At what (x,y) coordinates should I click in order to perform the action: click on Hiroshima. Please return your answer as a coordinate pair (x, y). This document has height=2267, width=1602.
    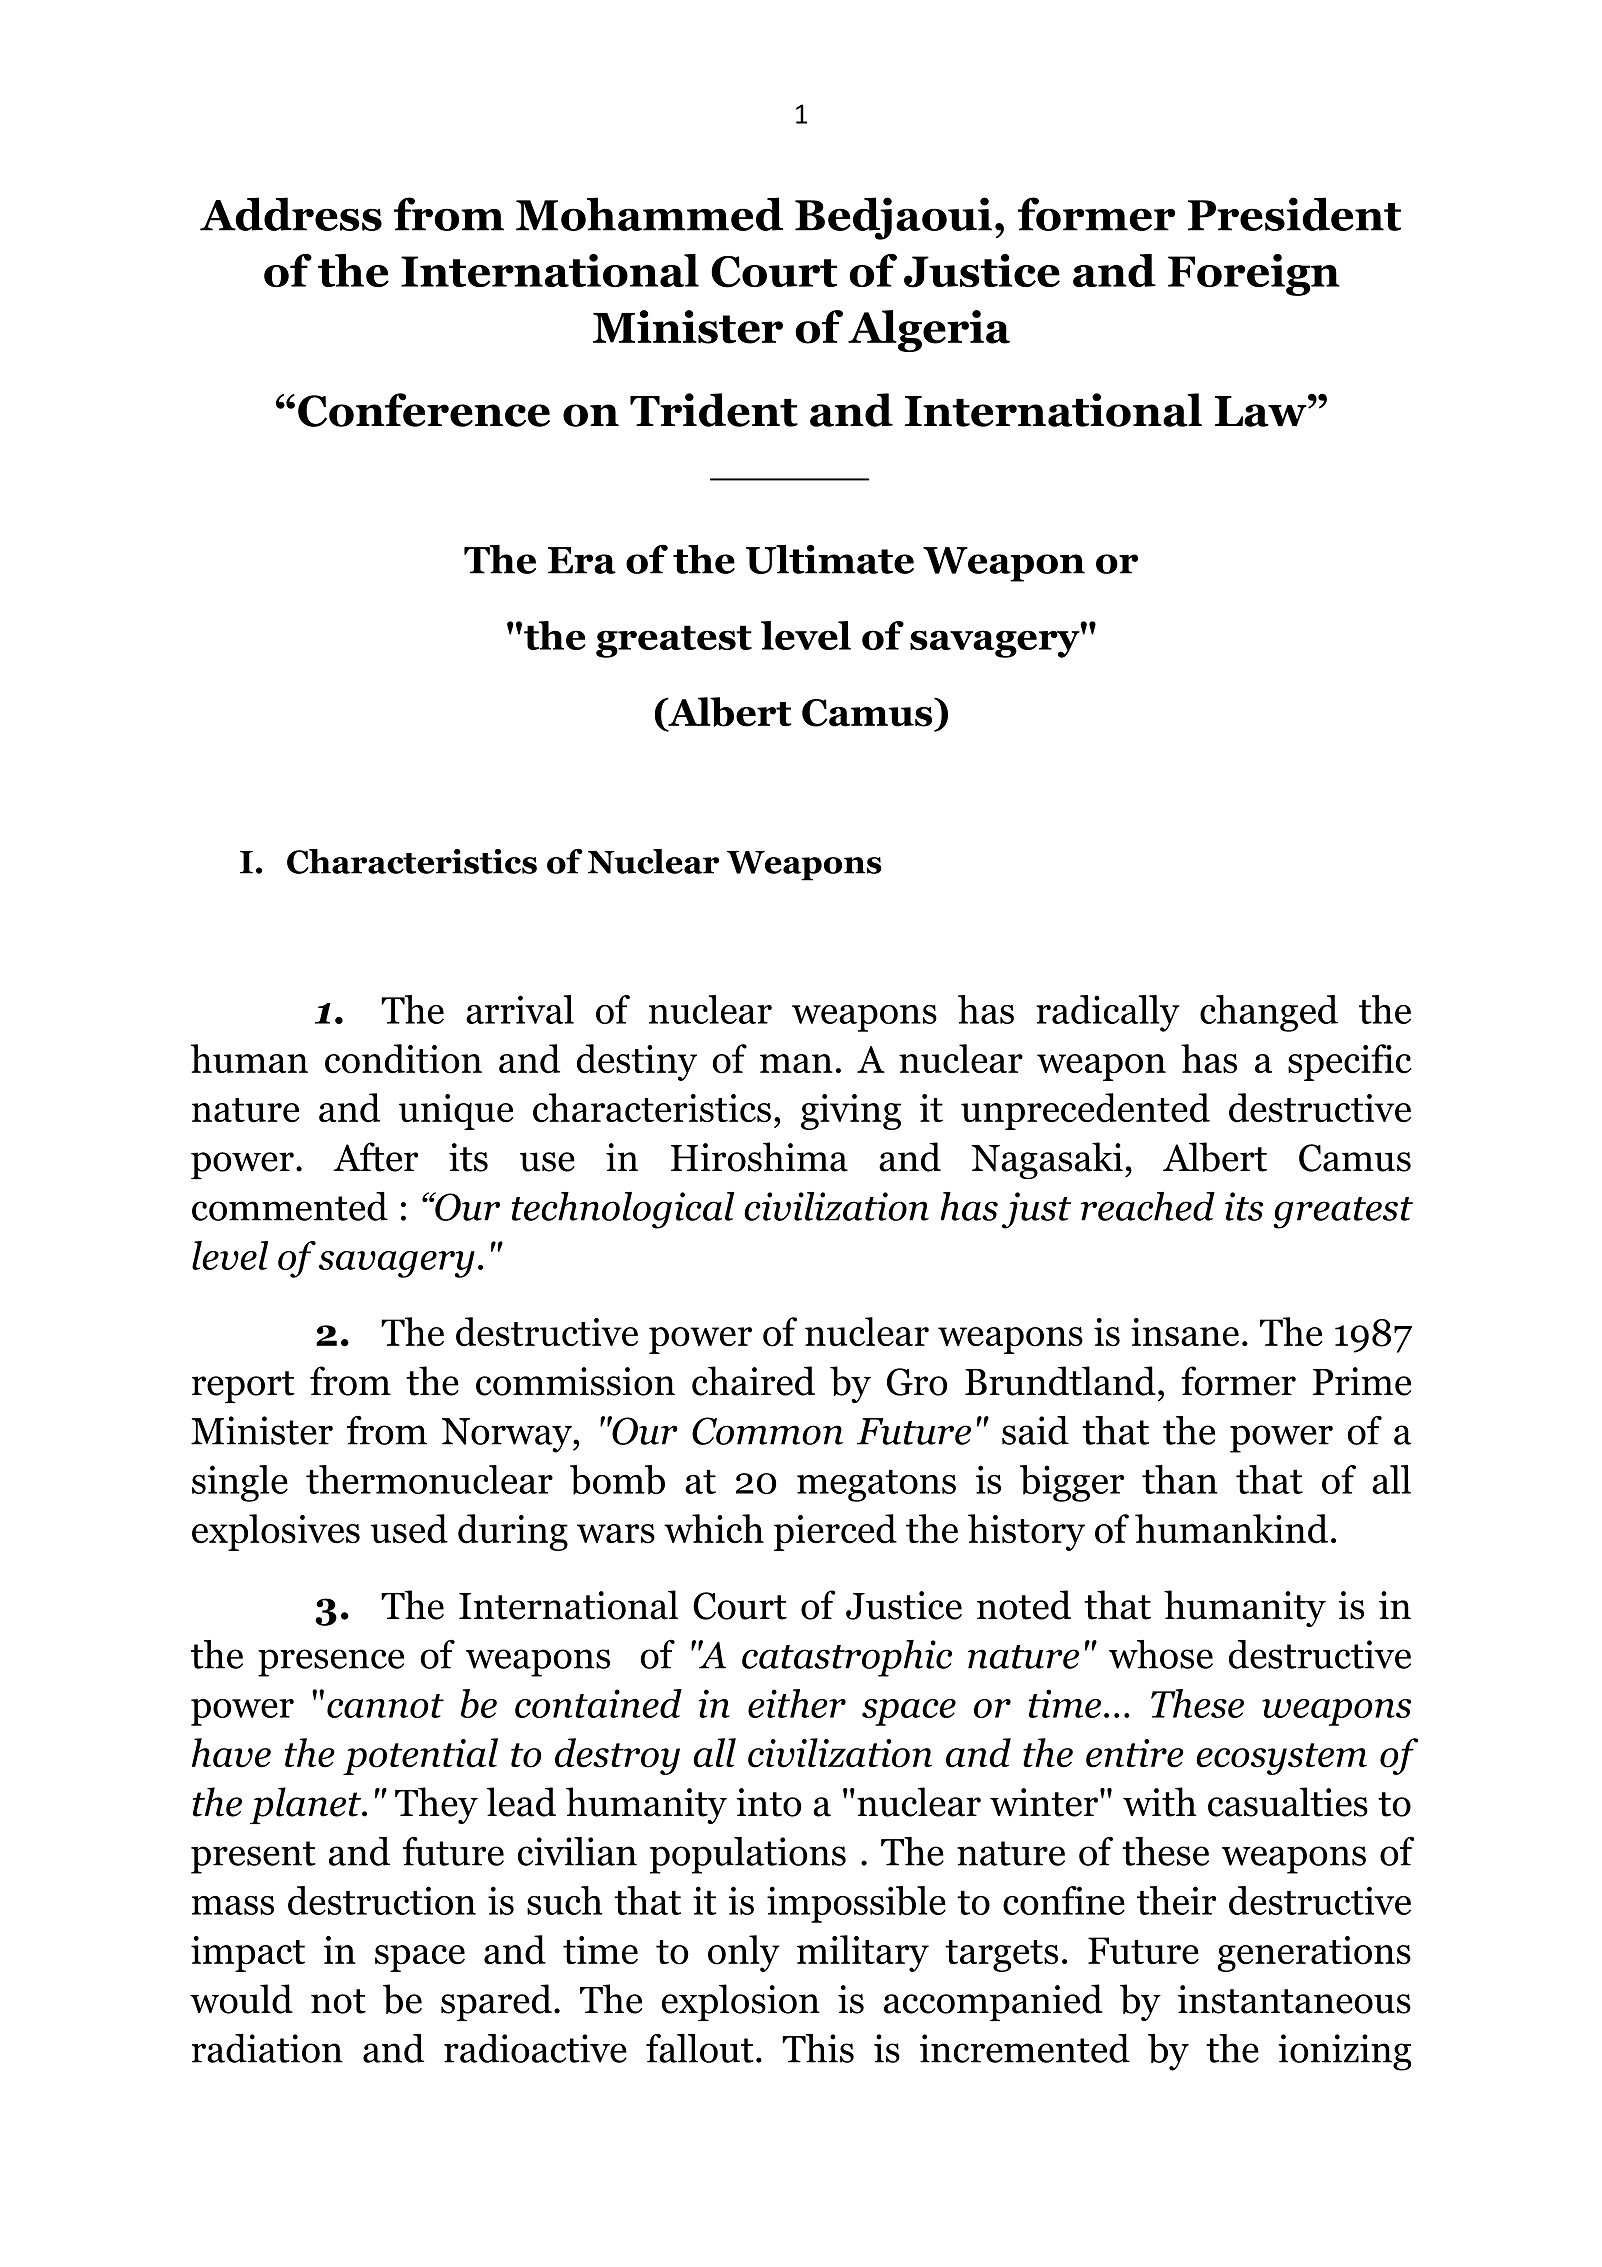
    Looking at the image, I should click on (759, 1157).
